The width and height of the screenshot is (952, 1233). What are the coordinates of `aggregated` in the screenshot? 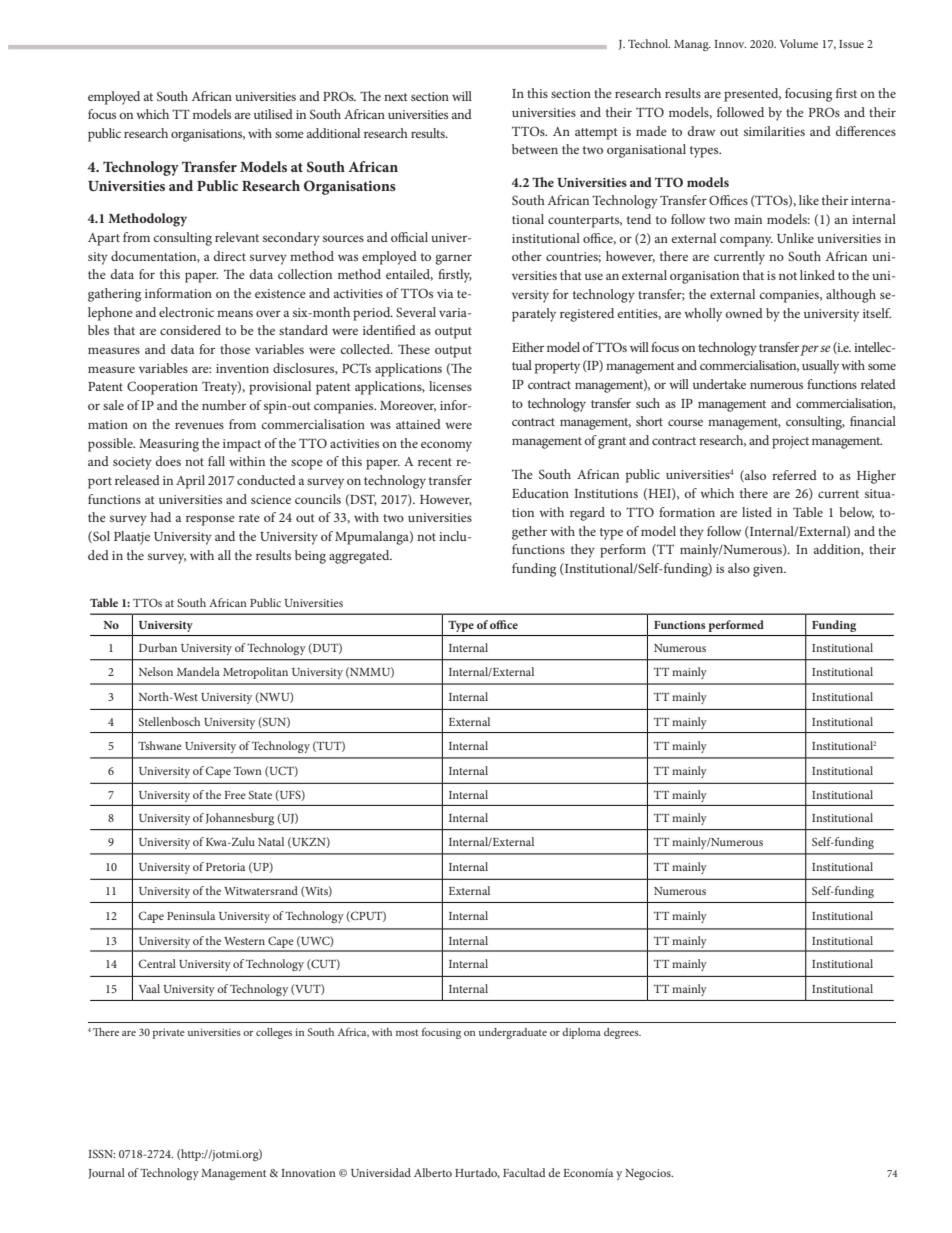 It's located at (360, 557).
